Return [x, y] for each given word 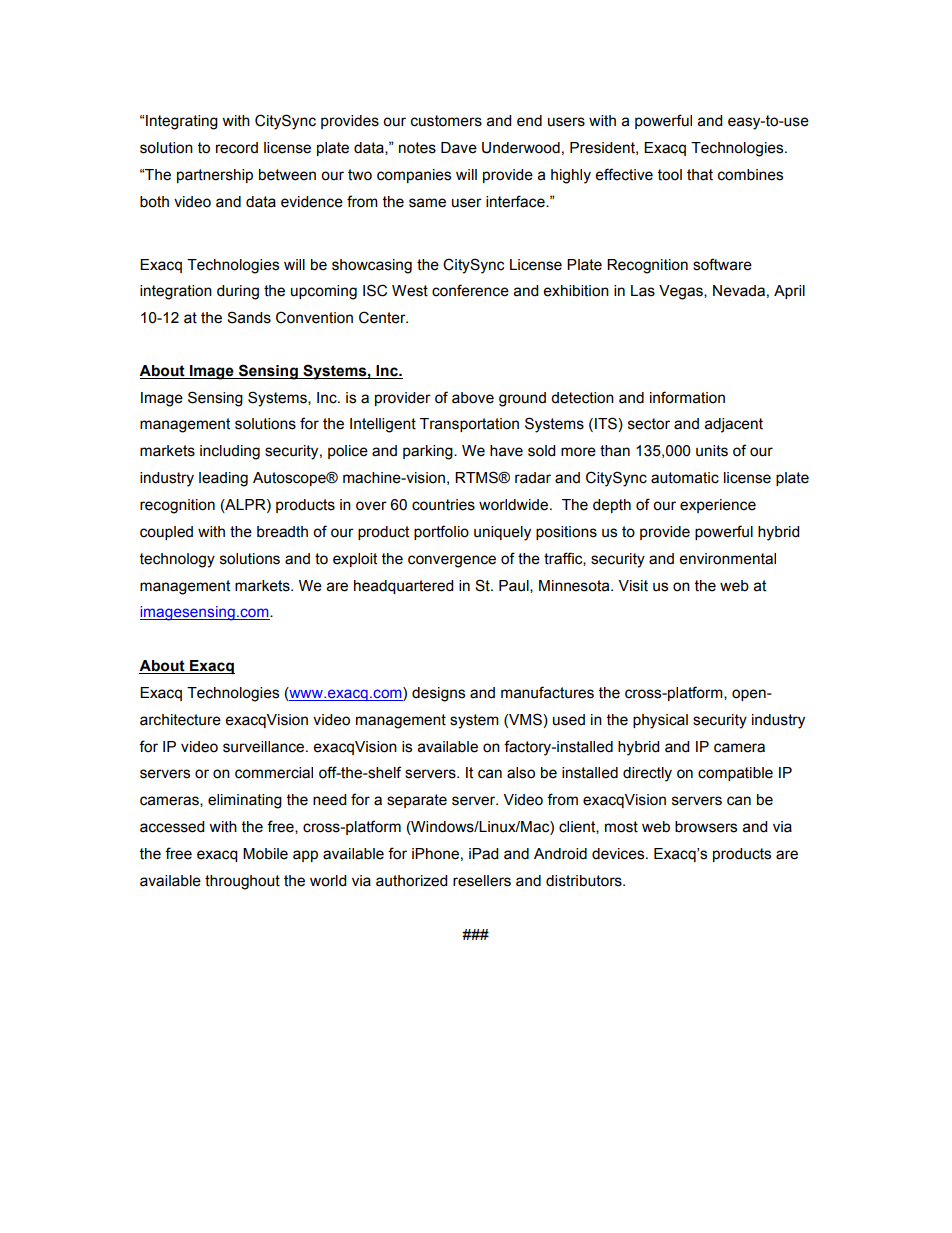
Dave [459, 148]
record [237, 148]
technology [177, 560]
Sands [249, 317]
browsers [706, 827]
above [473, 398]
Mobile [265, 854]
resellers [482, 881]
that [700, 175]
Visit [633, 586]
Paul [515, 586]
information [687, 397]
